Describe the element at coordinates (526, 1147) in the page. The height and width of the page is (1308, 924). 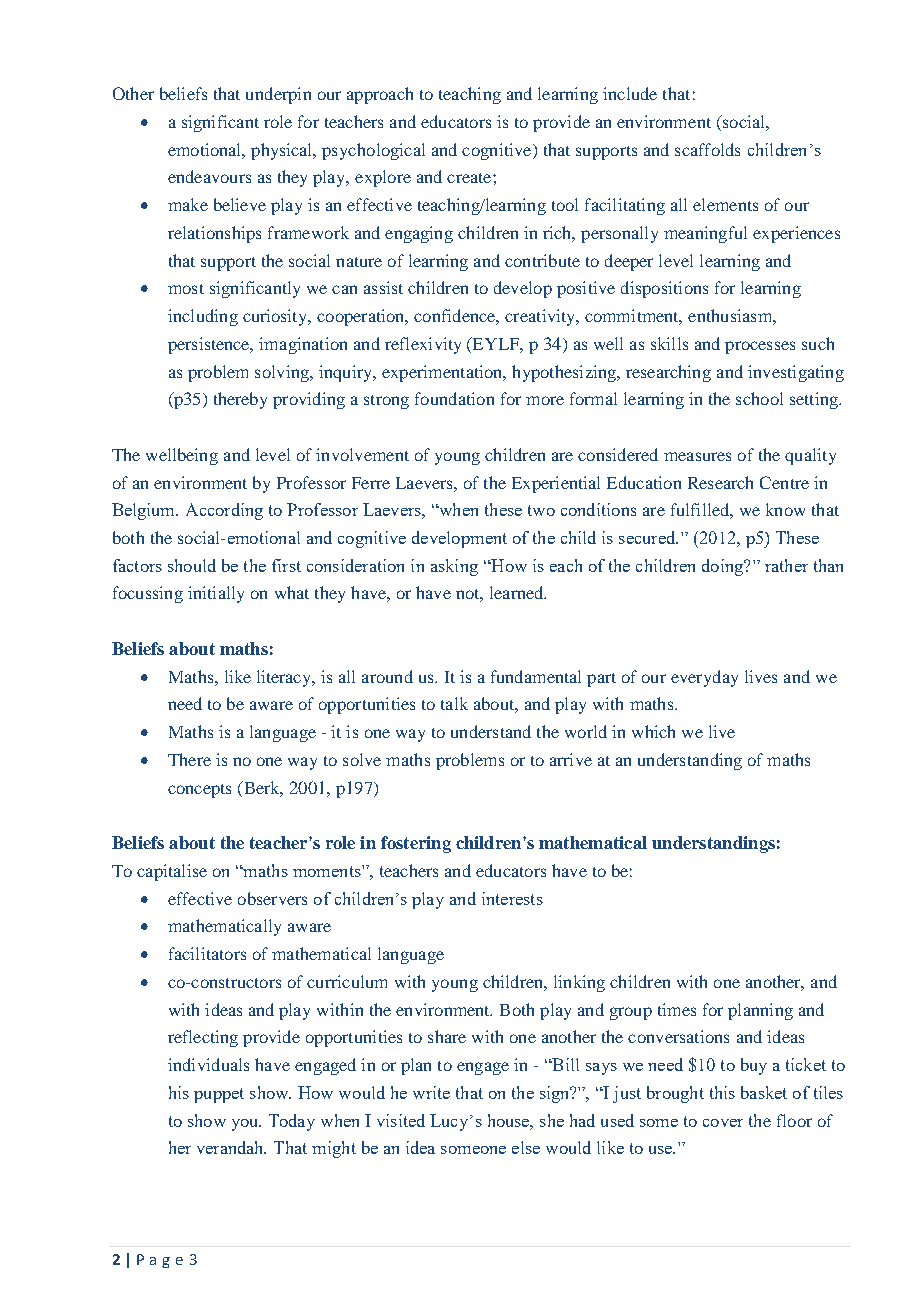
I see `else` at that location.
